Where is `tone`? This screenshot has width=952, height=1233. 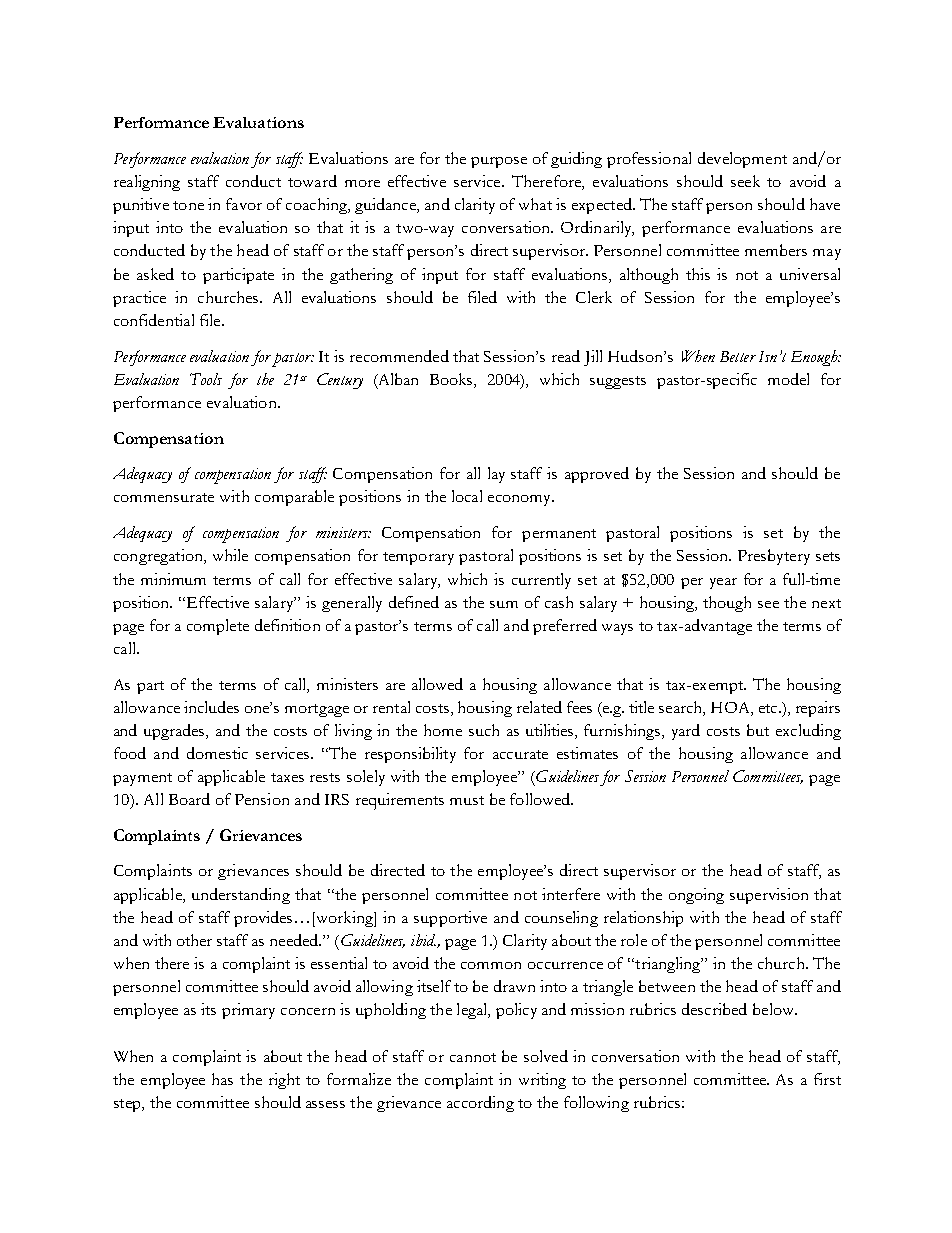 tone is located at coordinates (188, 205).
